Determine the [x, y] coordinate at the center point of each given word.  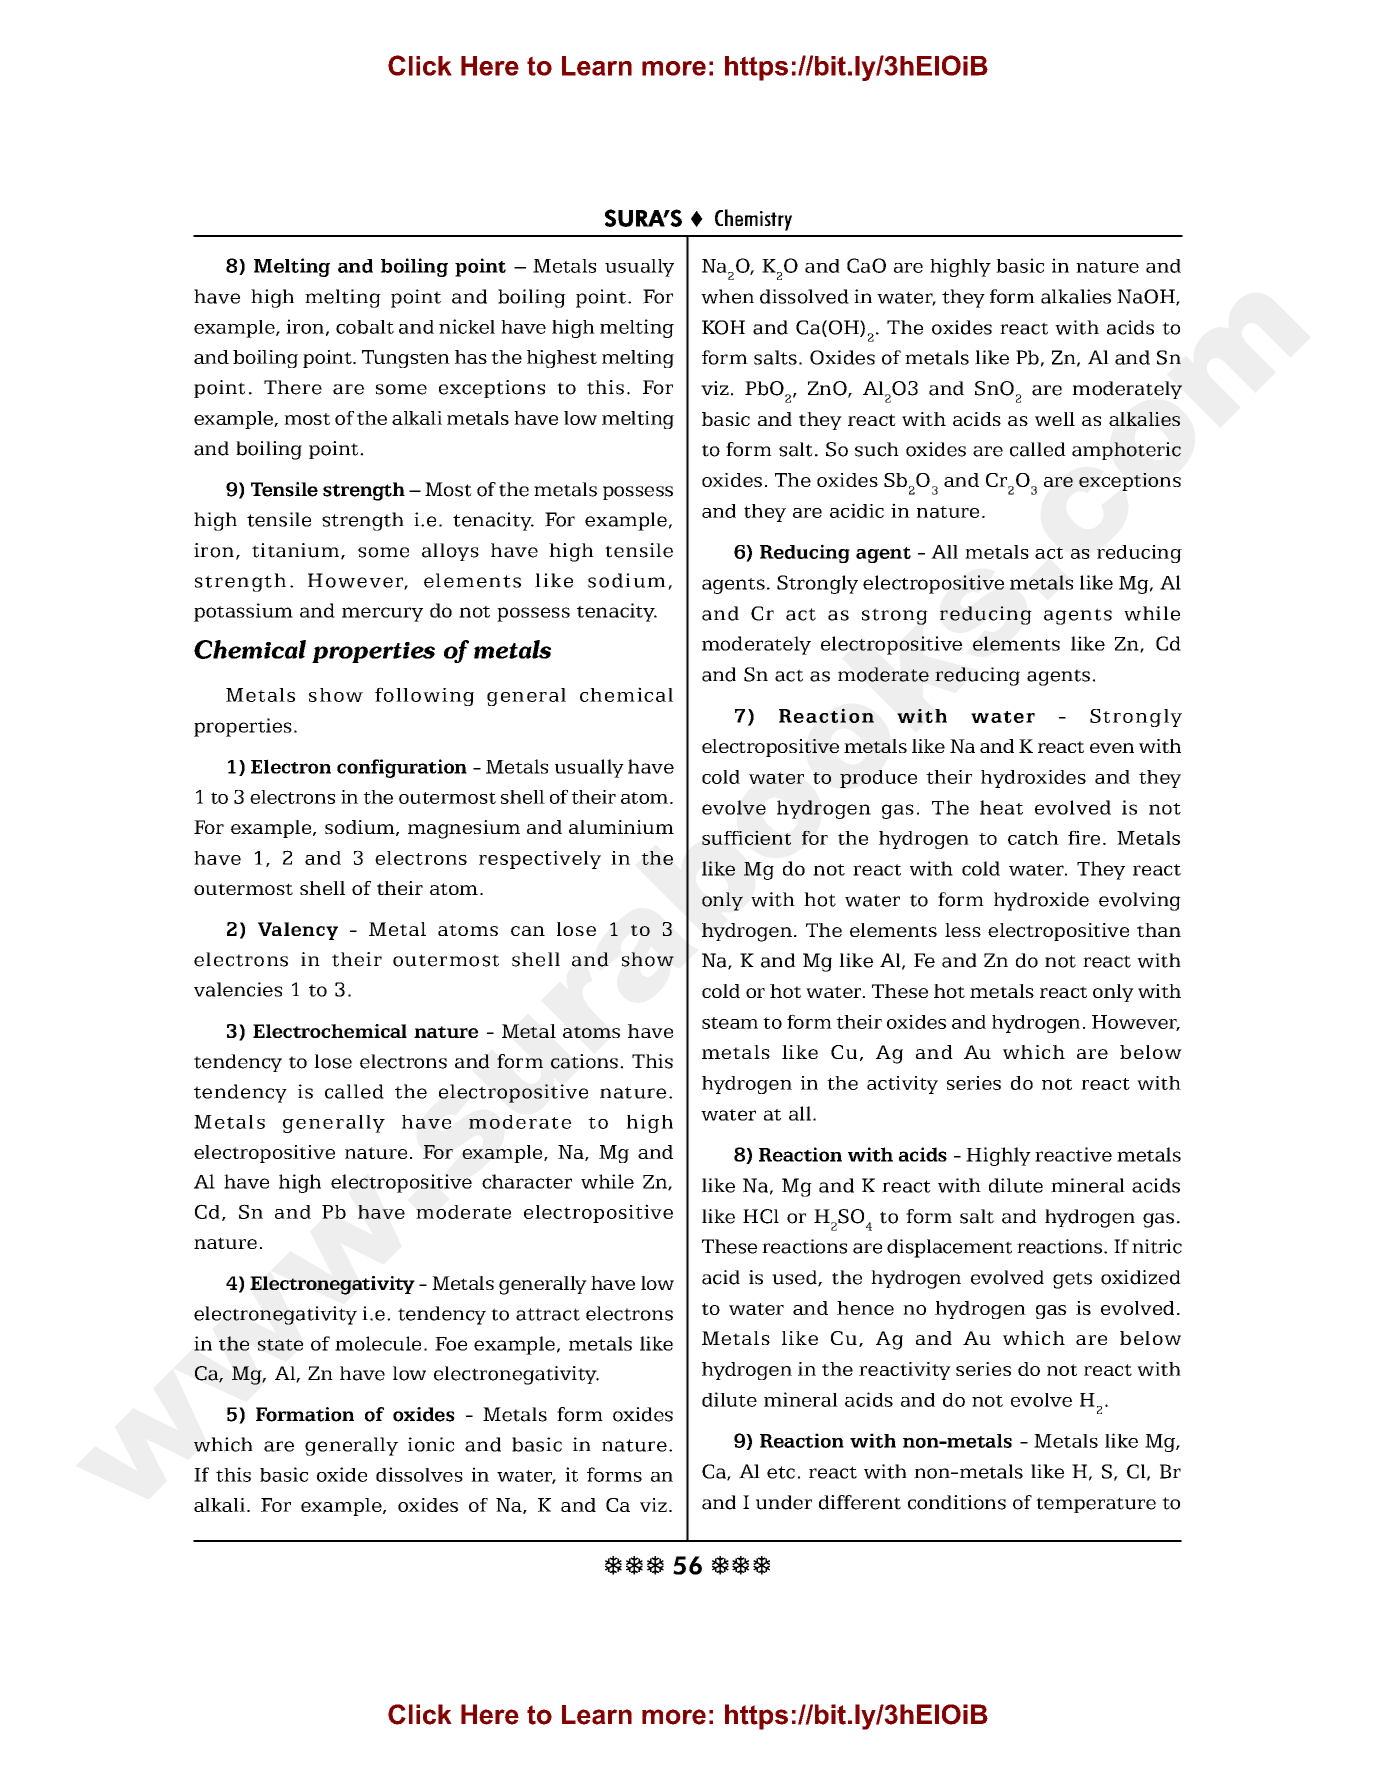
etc [781, 1472]
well [1055, 419]
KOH [723, 327]
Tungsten [406, 359]
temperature [1096, 1505]
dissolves [419, 1474]
